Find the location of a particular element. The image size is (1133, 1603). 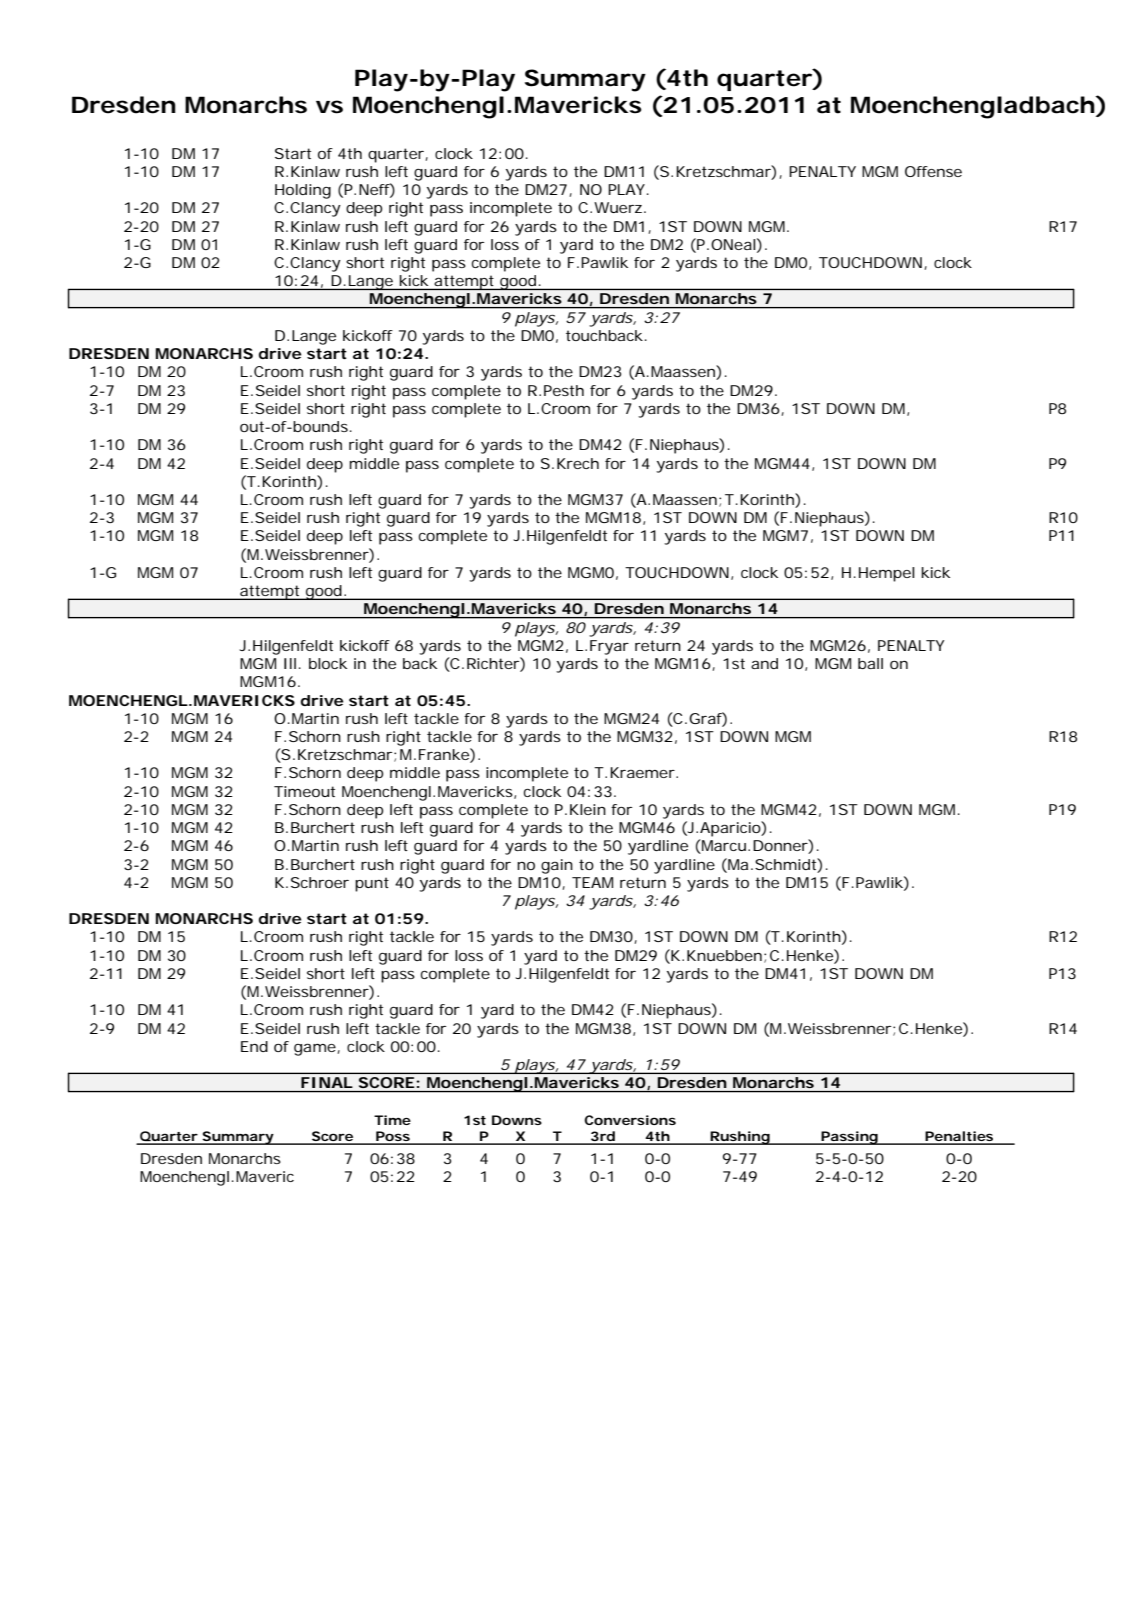

Ill is located at coordinates (290, 663).
